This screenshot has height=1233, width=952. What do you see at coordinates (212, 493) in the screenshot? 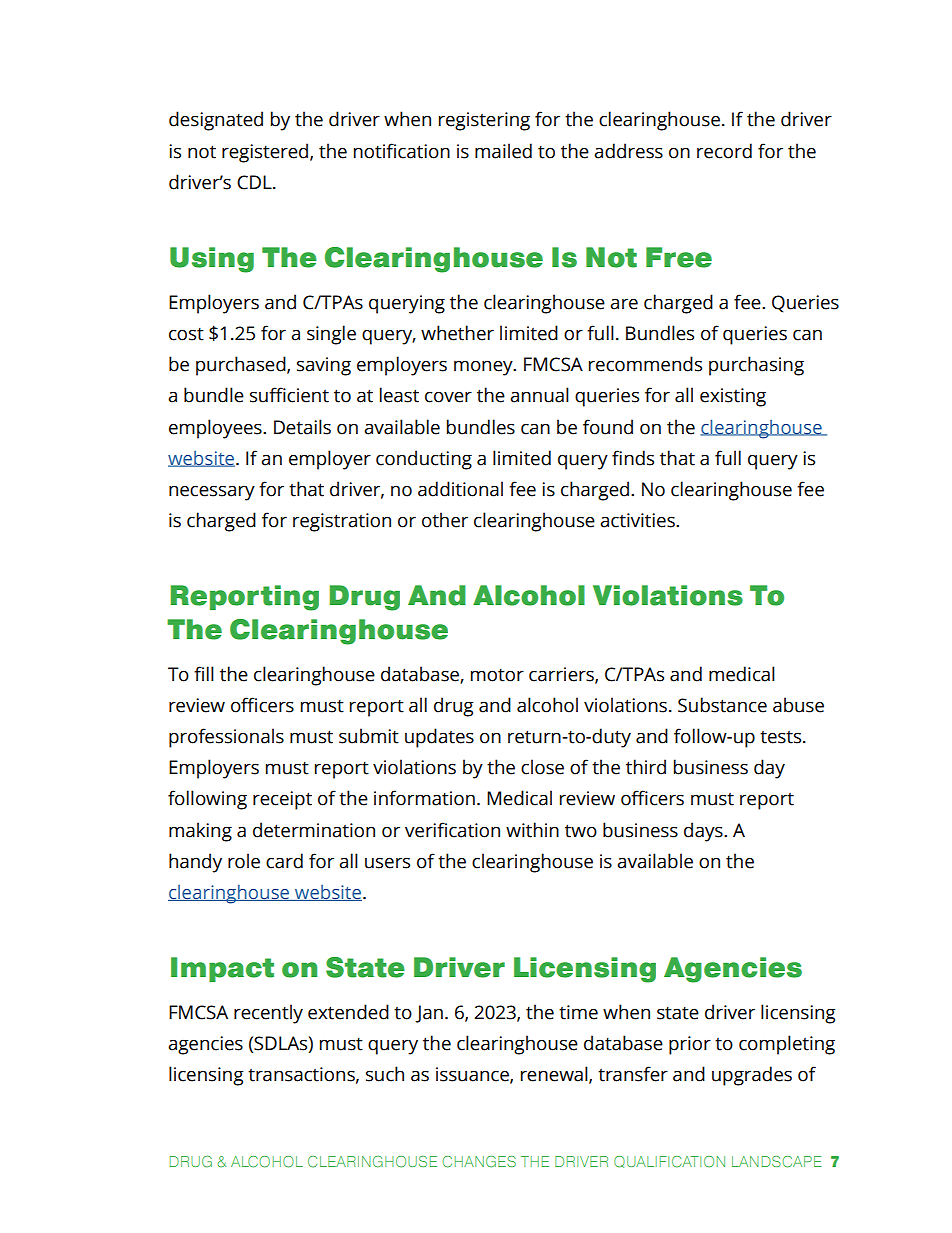
I see `necessary` at bounding box center [212, 493].
